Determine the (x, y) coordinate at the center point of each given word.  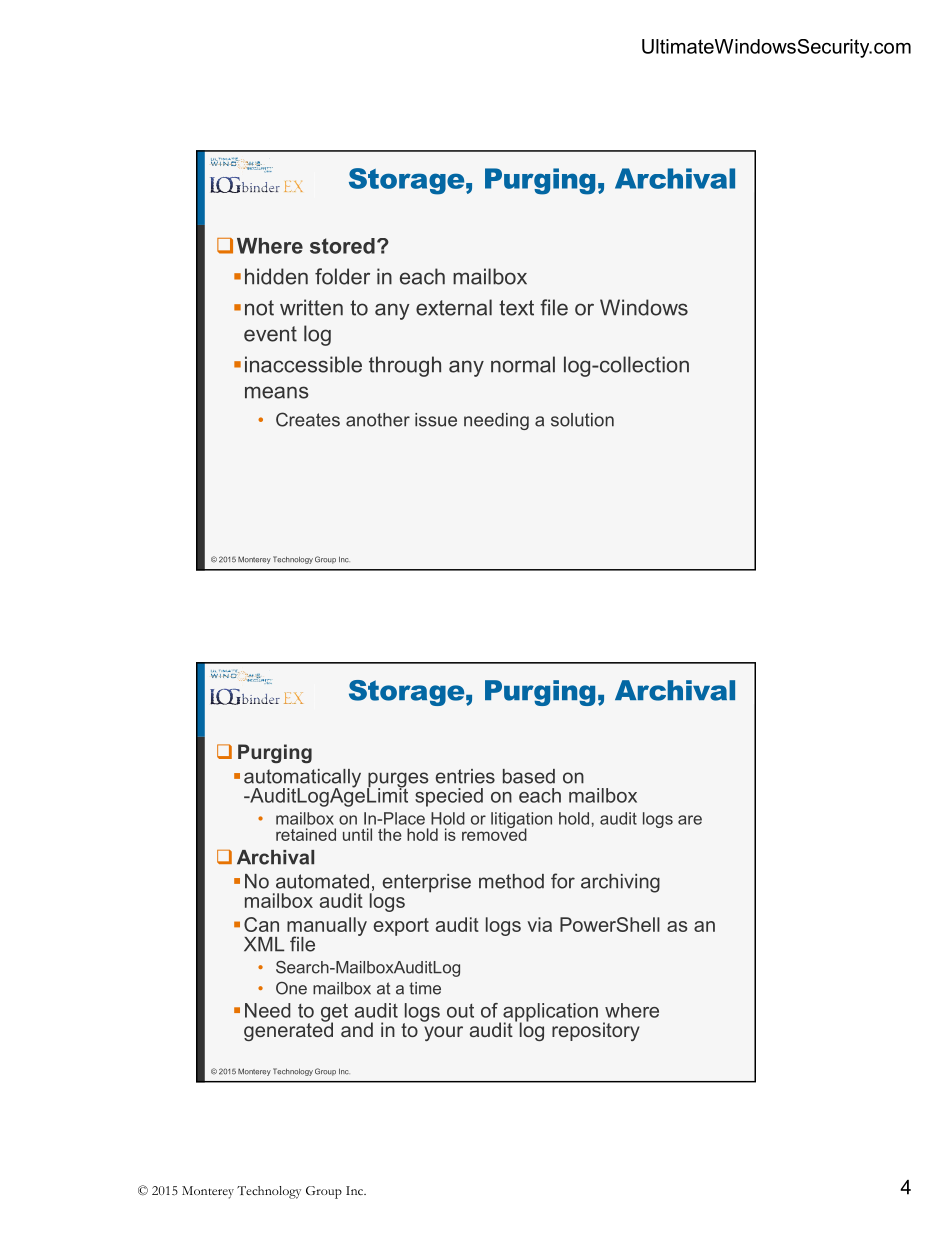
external (454, 307)
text (516, 308)
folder (342, 276)
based (529, 776)
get (334, 1013)
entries (465, 776)
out (460, 1011)
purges (397, 781)
